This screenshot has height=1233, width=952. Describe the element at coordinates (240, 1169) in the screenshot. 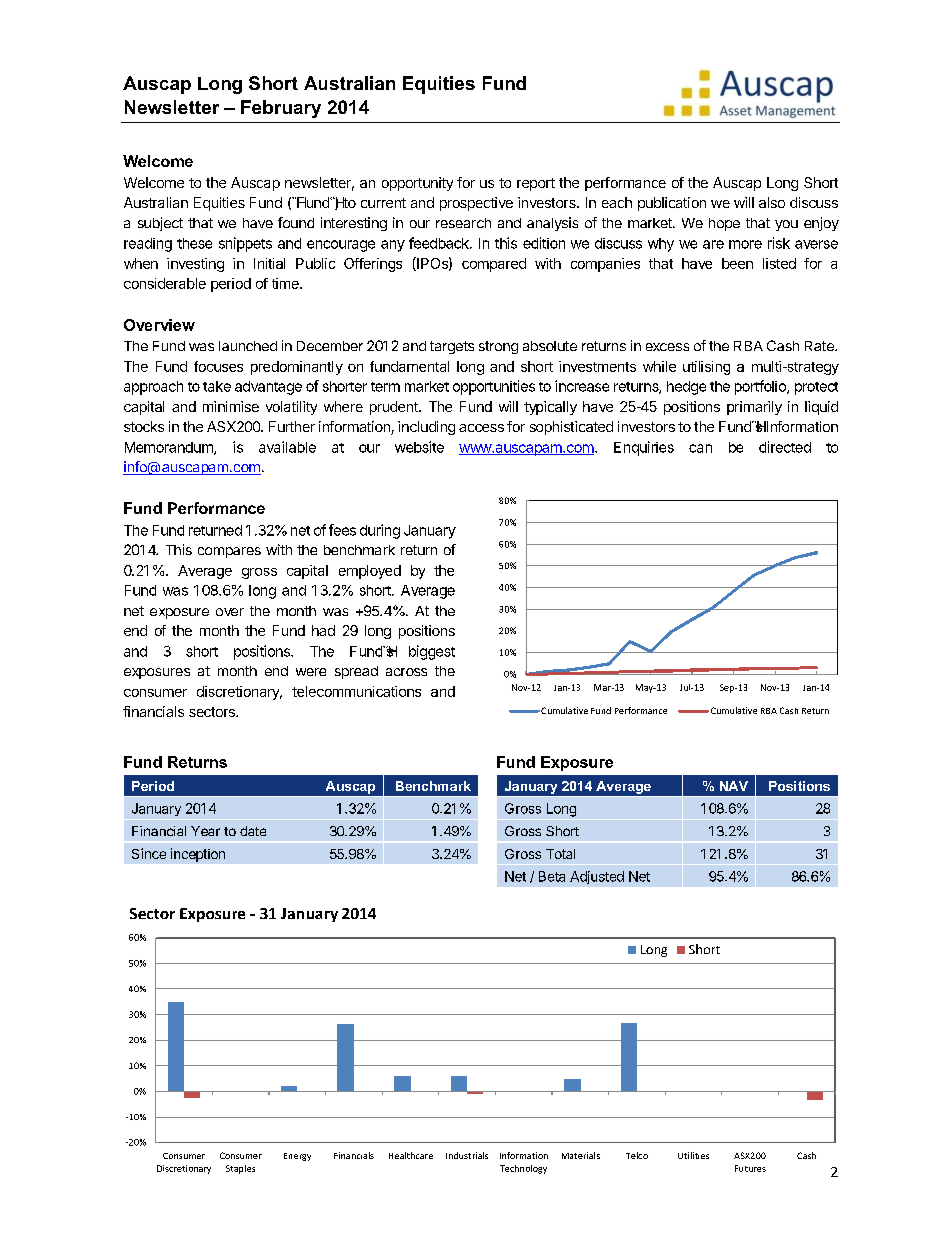

I see `Staples` at that location.
